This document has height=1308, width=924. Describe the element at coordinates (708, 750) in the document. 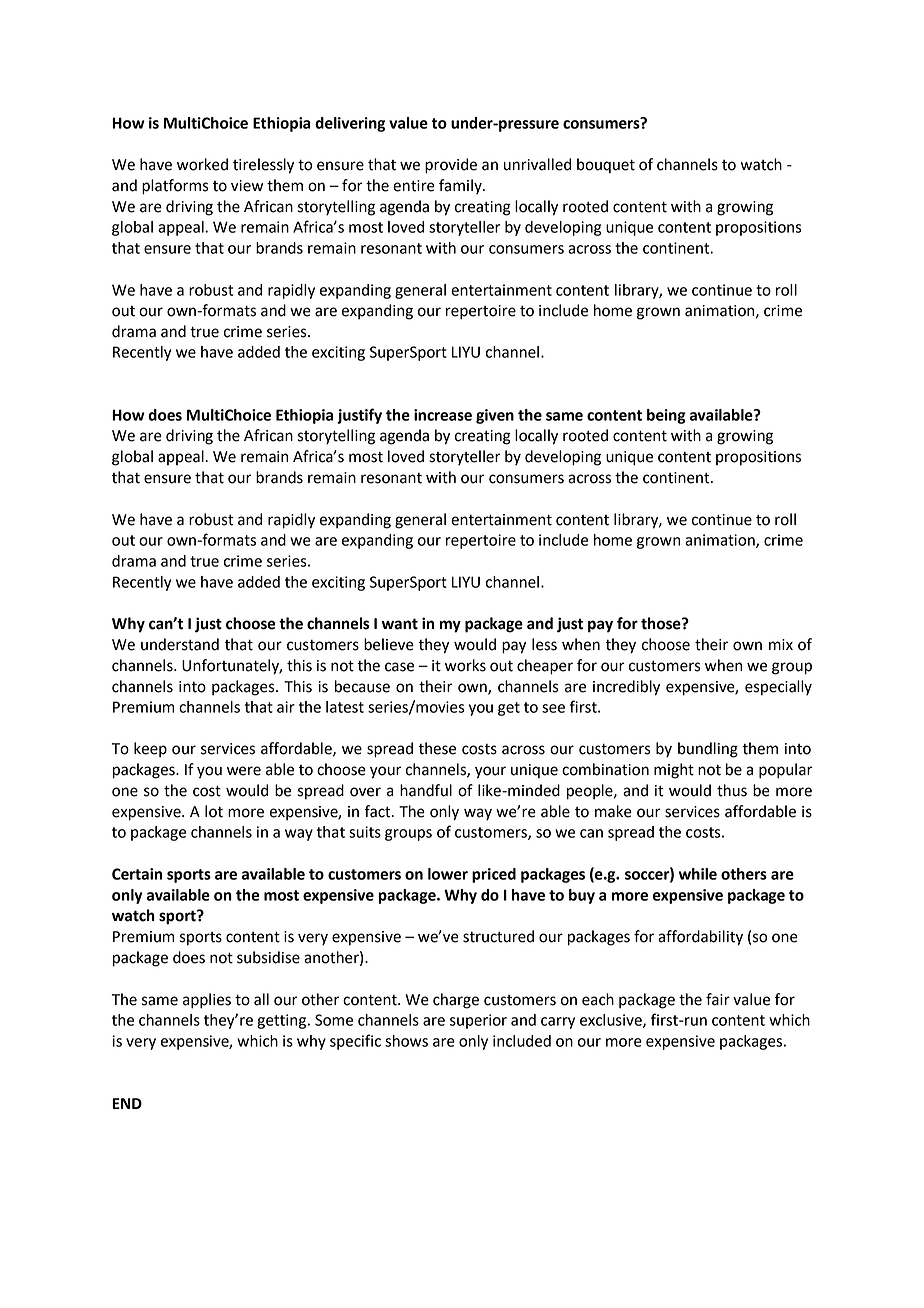

I see `bundling` at that location.
